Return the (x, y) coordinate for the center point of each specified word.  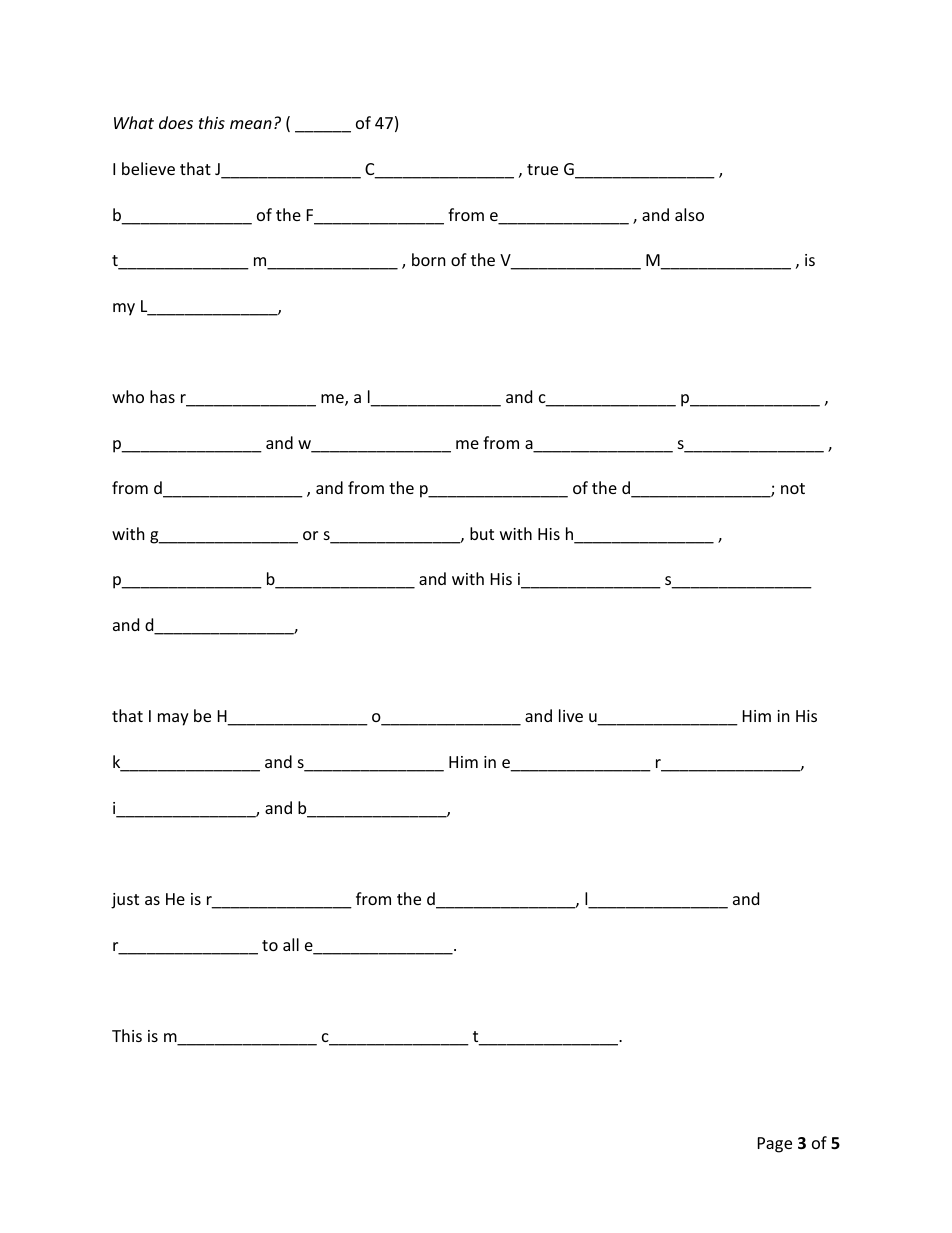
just (125, 901)
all (291, 944)
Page (775, 1145)
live (571, 715)
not (793, 488)
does (176, 122)
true (542, 169)
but (482, 533)
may (173, 719)
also (689, 214)
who (128, 396)
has (162, 396)
